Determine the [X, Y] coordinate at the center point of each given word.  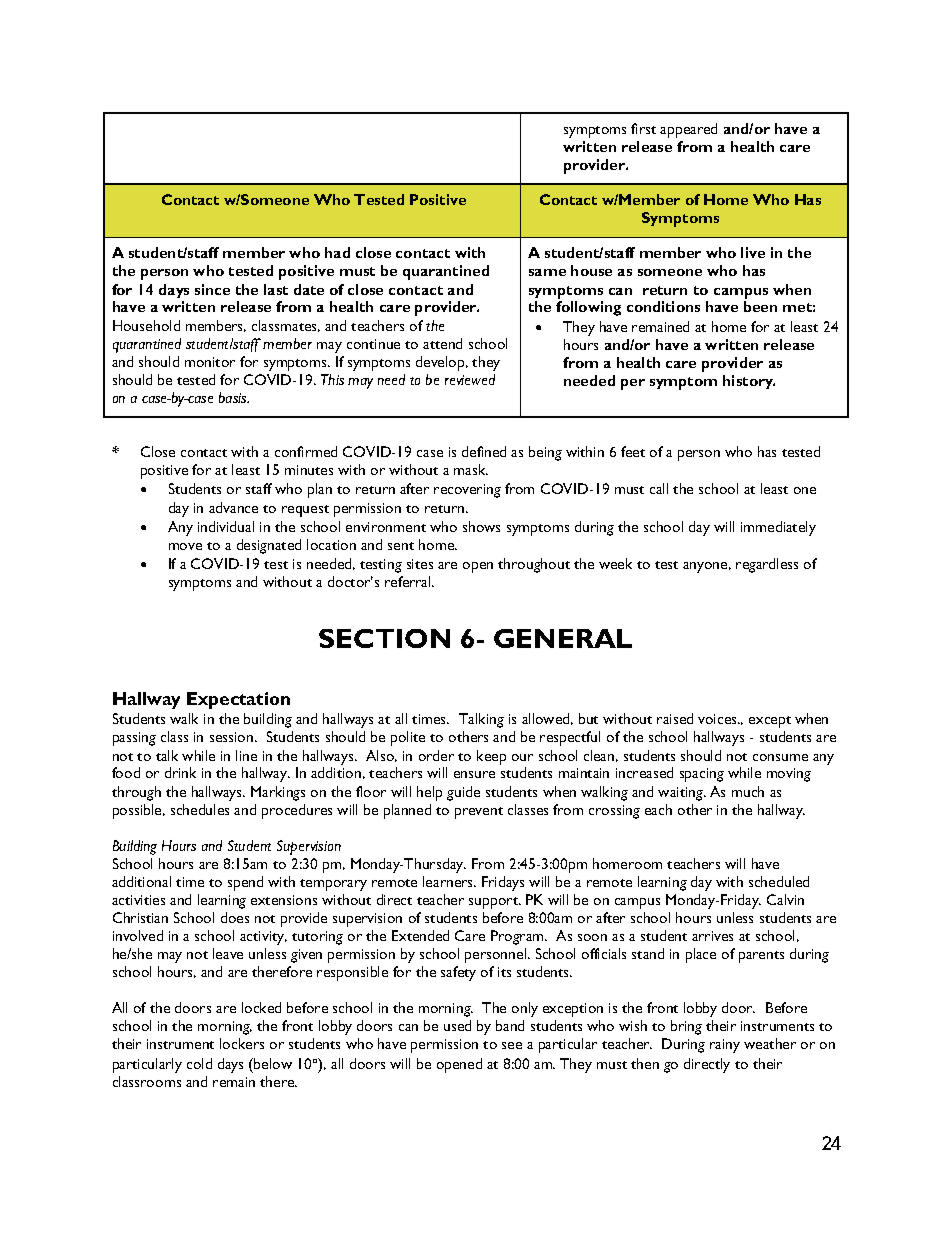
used [457, 1025]
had [337, 252]
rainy [725, 1046]
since [212, 289]
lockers [242, 1043]
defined [484, 451]
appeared [688, 130]
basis [234, 397]
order [436, 755]
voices [718, 719]
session [233, 737]
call [659, 488]
